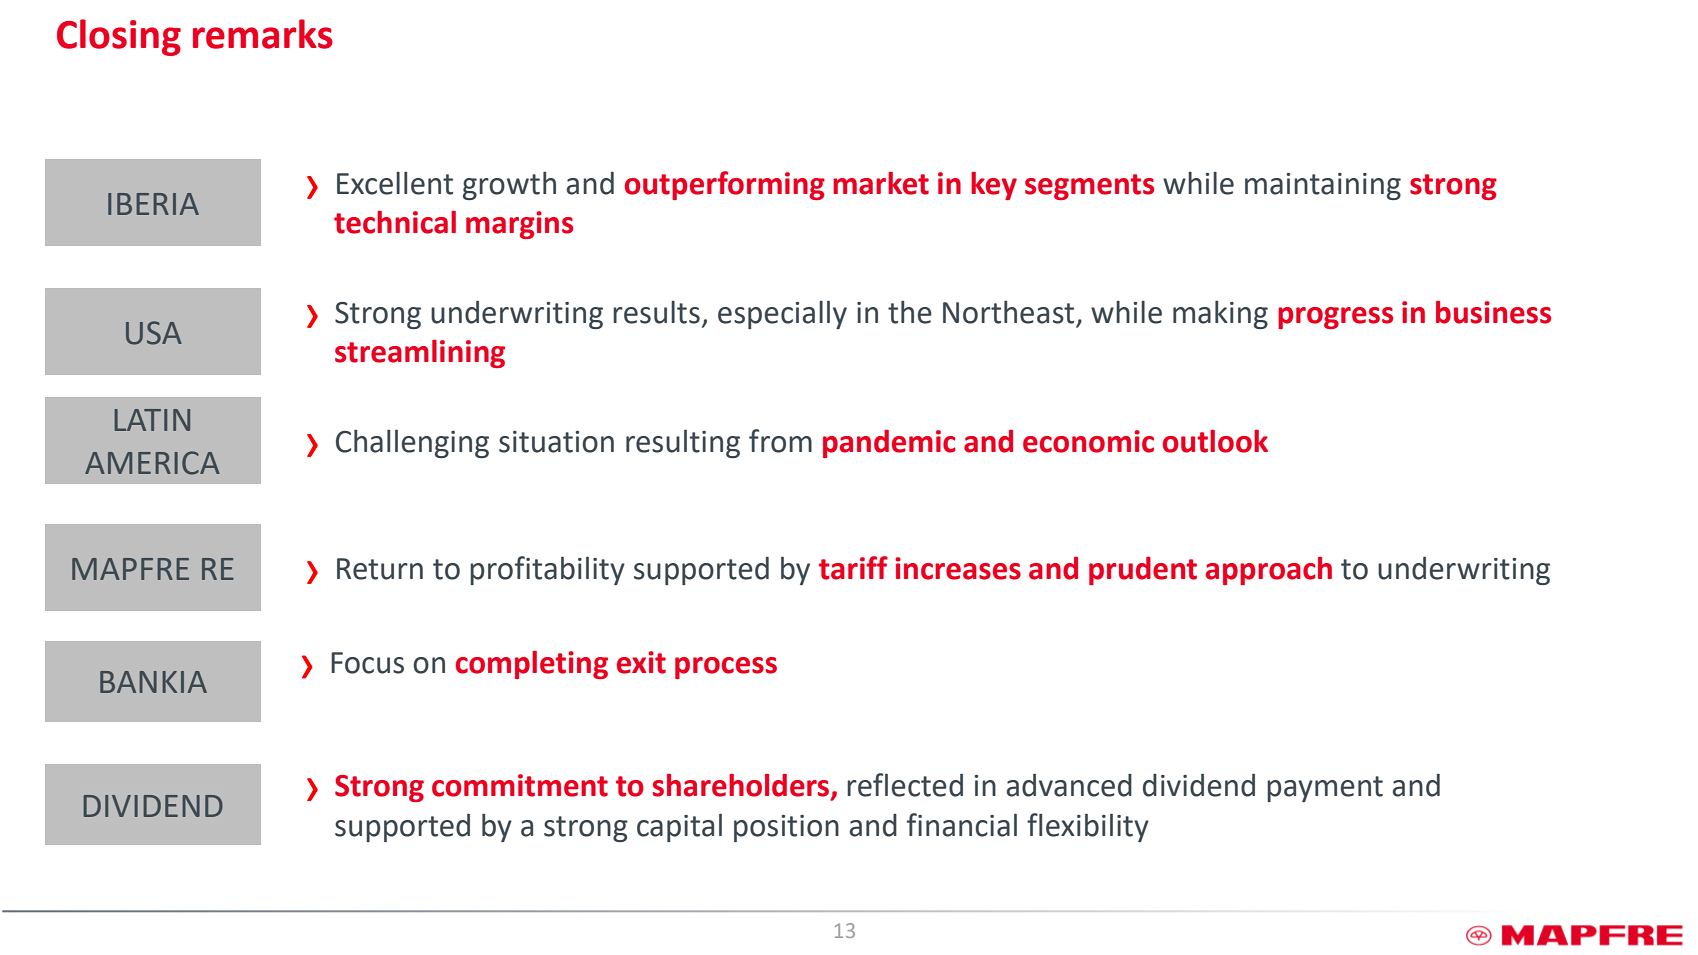 This document has width=1698, height=955. Describe the element at coordinates (152, 463) in the document. I see `AMERICA` at that location.
